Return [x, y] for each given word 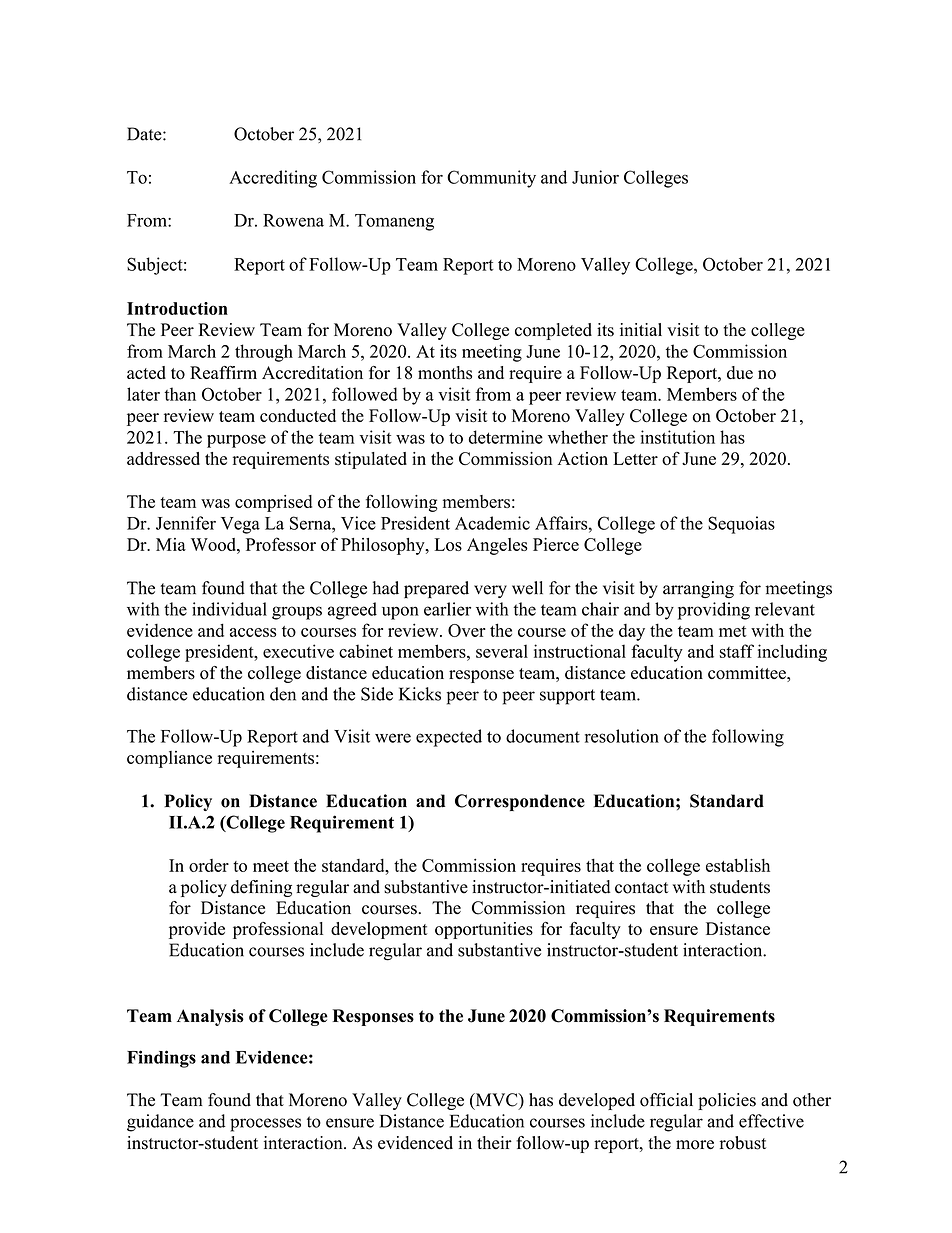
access [253, 632]
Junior [595, 177]
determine [506, 437]
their [494, 1142]
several [502, 651]
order [209, 865]
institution [678, 437]
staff [737, 651]
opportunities [484, 930]
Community [491, 179]
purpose [236, 441]
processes [265, 1125]
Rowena [293, 220]
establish [738, 865]
